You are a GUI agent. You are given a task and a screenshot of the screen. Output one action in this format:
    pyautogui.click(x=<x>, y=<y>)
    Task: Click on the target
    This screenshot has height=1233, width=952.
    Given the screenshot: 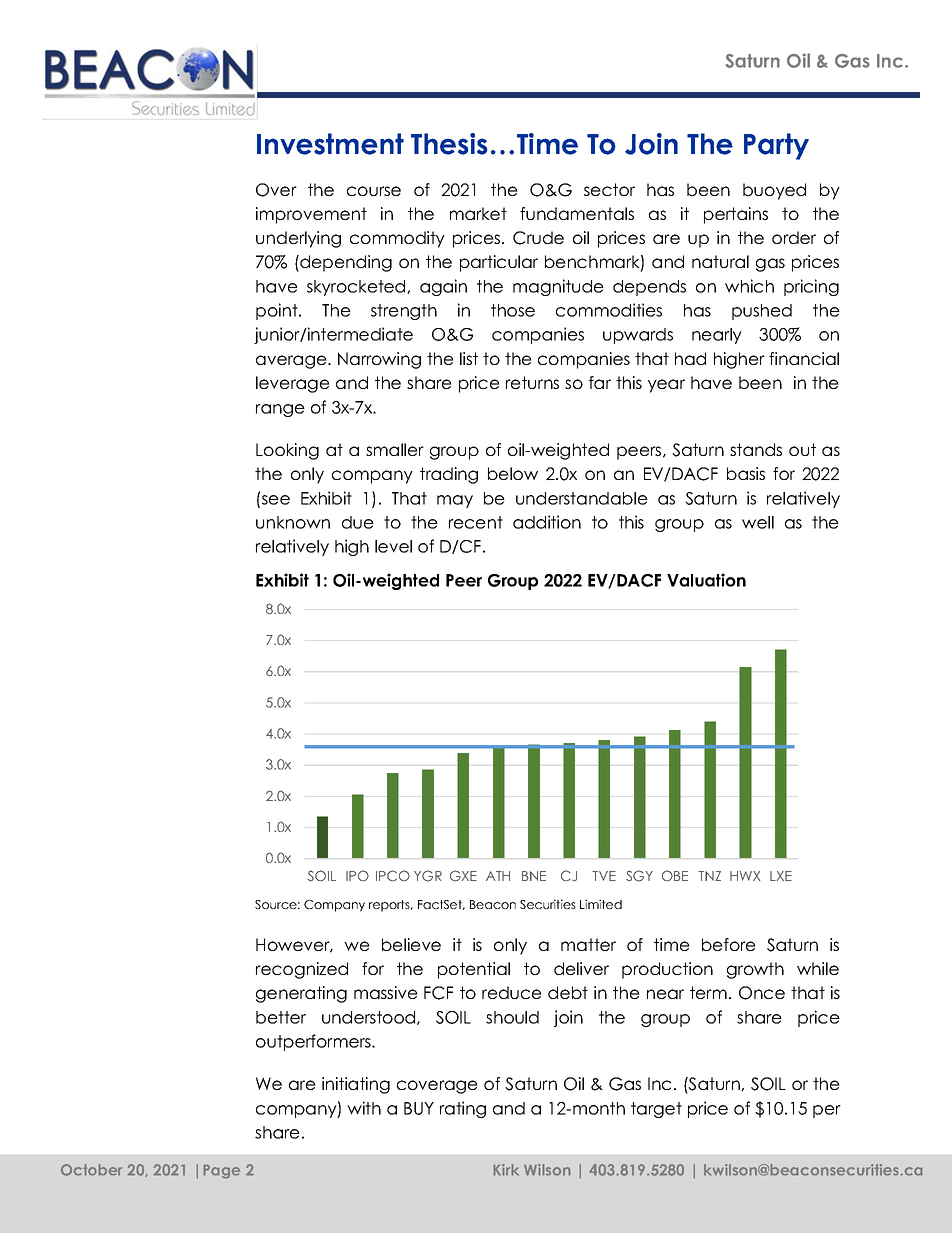 What is the action you would take?
    pyautogui.click(x=656, y=1110)
